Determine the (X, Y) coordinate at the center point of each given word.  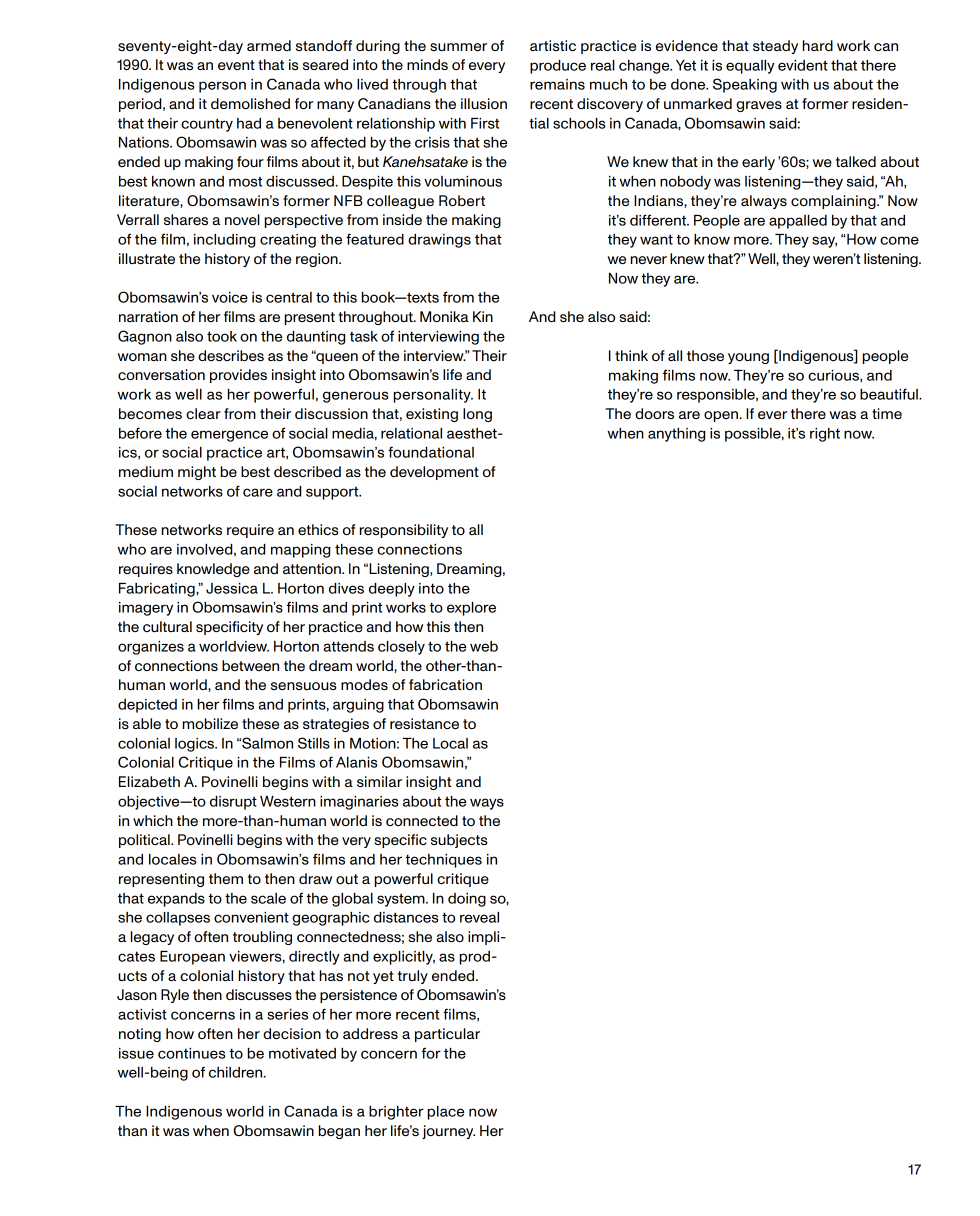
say (824, 242)
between (250, 665)
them (226, 878)
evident (803, 65)
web (484, 646)
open (721, 416)
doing (467, 900)
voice (230, 297)
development (434, 473)
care (258, 492)
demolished (250, 103)
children (237, 1072)
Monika (444, 316)
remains (557, 84)
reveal (479, 917)
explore (471, 609)
